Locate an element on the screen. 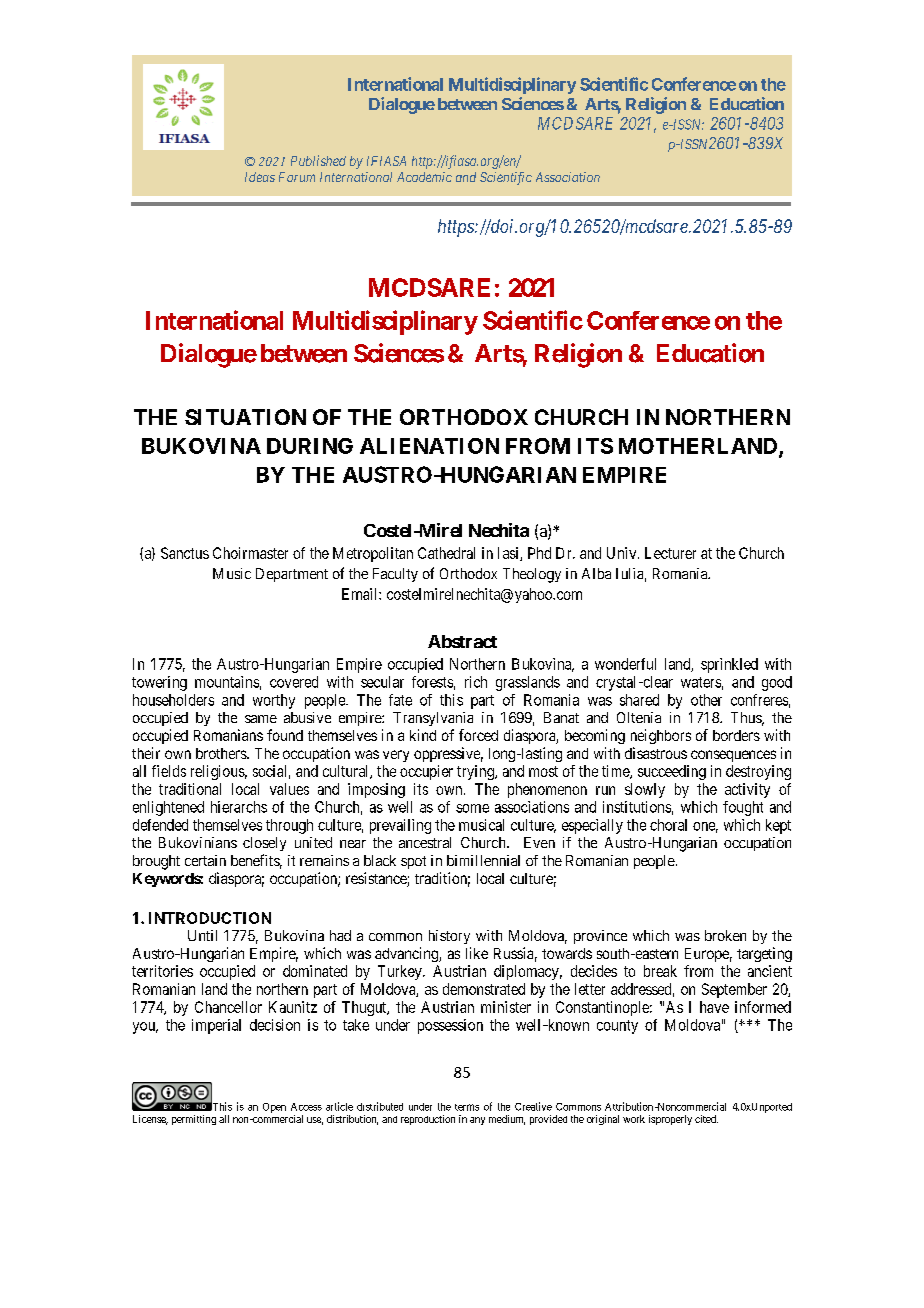 The image size is (924, 1308). permitting is located at coordinates (194, 1120).
